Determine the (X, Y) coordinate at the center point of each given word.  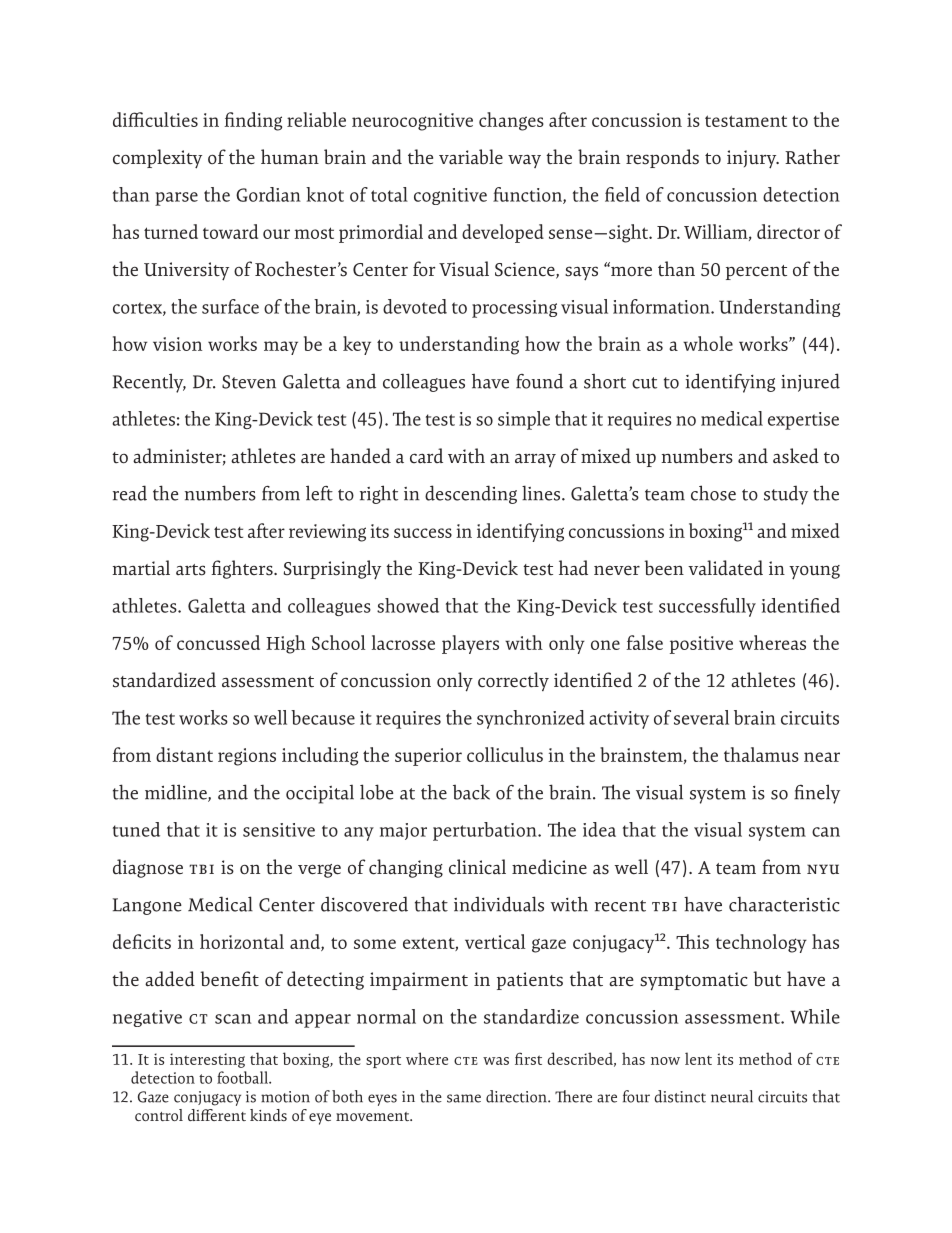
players (470, 644)
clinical (477, 867)
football (243, 1077)
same (464, 1098)
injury (753, 159)
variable (471, 157)
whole (708, 343)
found (539, 381)
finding (253, 121)
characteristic (784, 904)
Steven (249, 382)
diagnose (148, 868)
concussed (218, 642)
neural (732, 1096)
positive (701, 645)
